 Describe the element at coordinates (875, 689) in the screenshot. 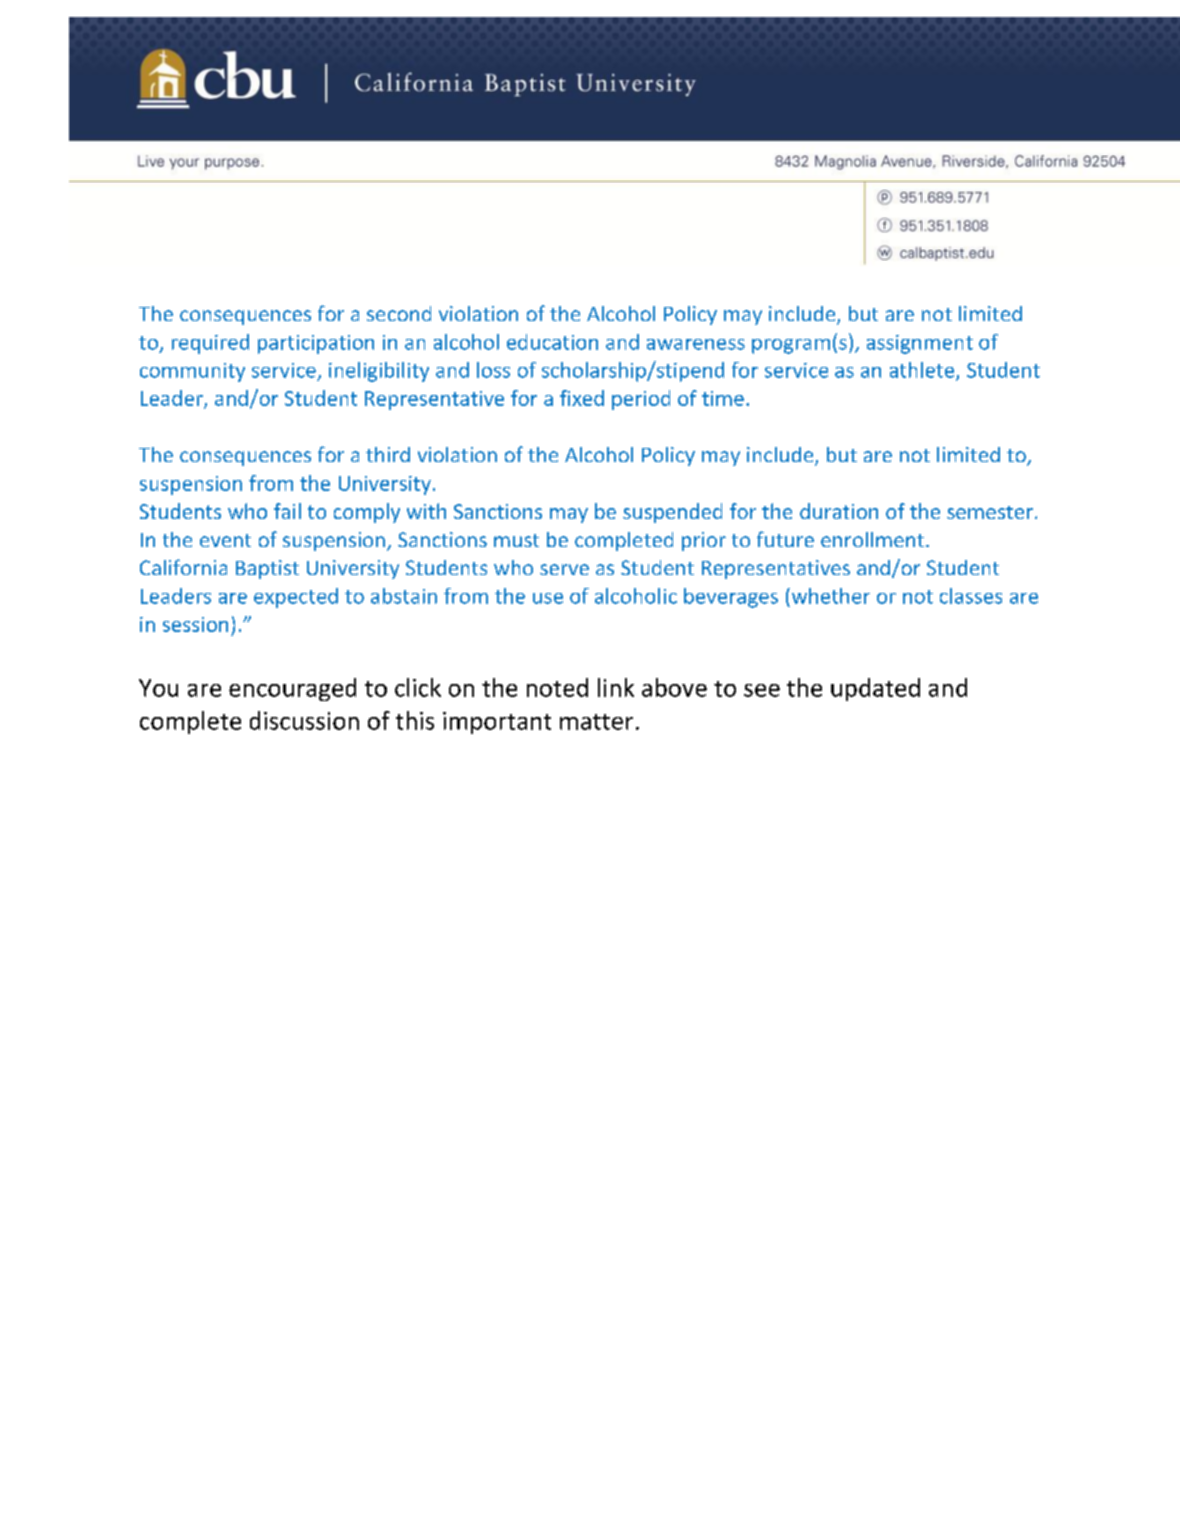

I see `updated` at that location.
